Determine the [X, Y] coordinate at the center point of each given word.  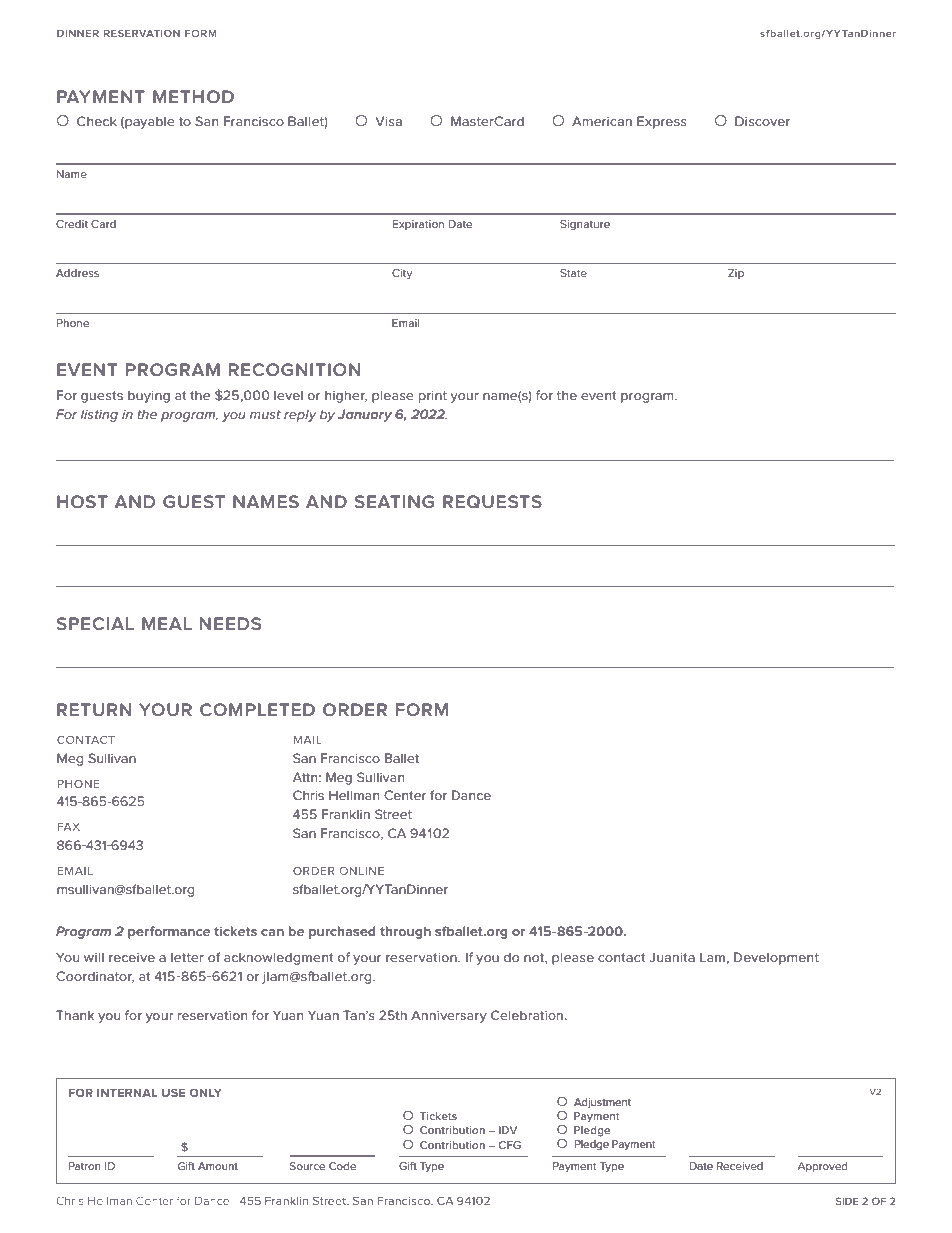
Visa [388, 121]
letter [187, 957]
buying [149, 396]
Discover [762, 121]
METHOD [193, 96]
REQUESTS [492, 502]
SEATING [394, 501]
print [433, 397]
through [405, 932]
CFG [510, 1145]
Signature [585, 225]
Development [776, 958]
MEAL [167, 623]
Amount [218, 1166]
